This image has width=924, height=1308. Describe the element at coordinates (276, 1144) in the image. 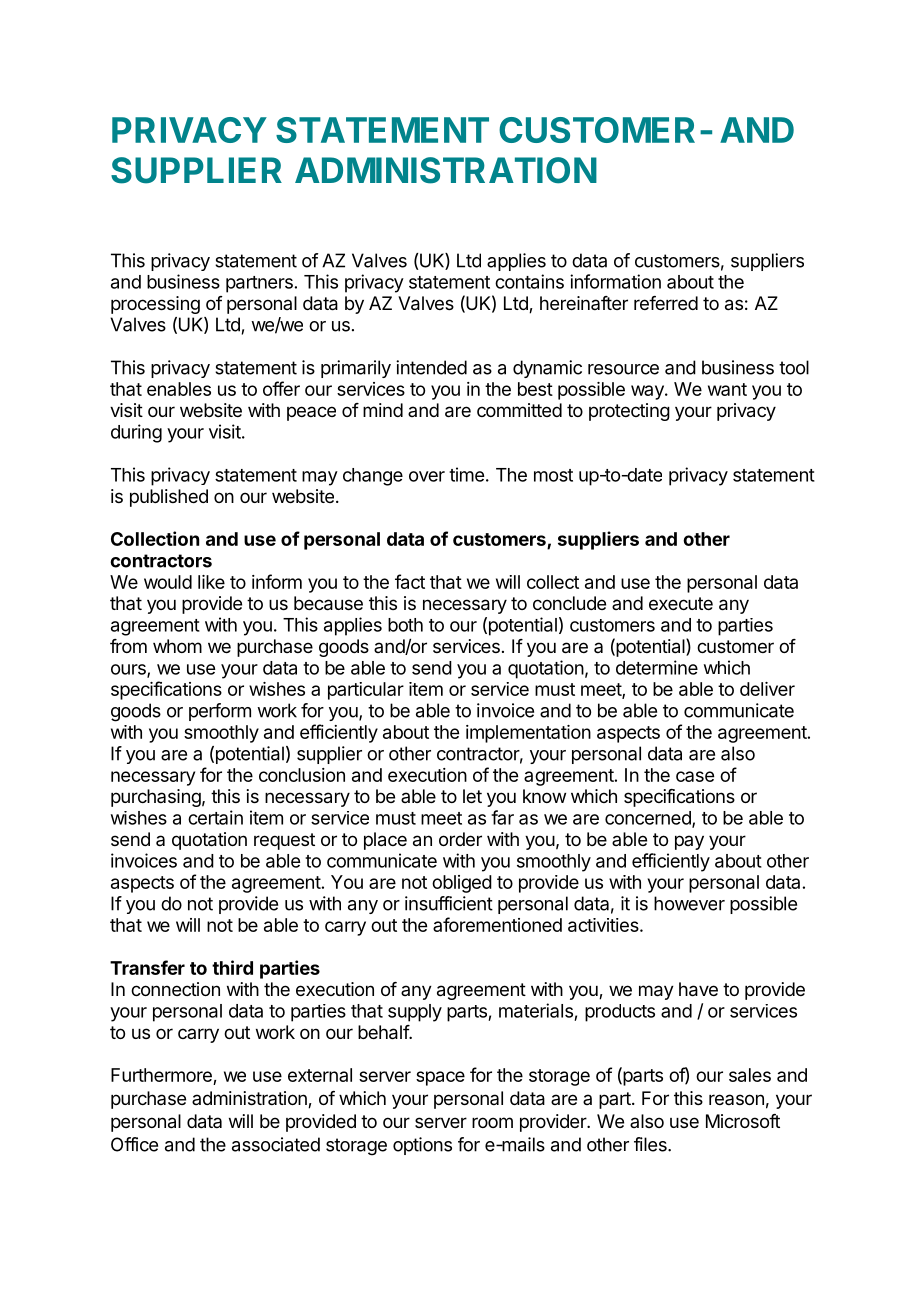

I see `associated` at that location.
